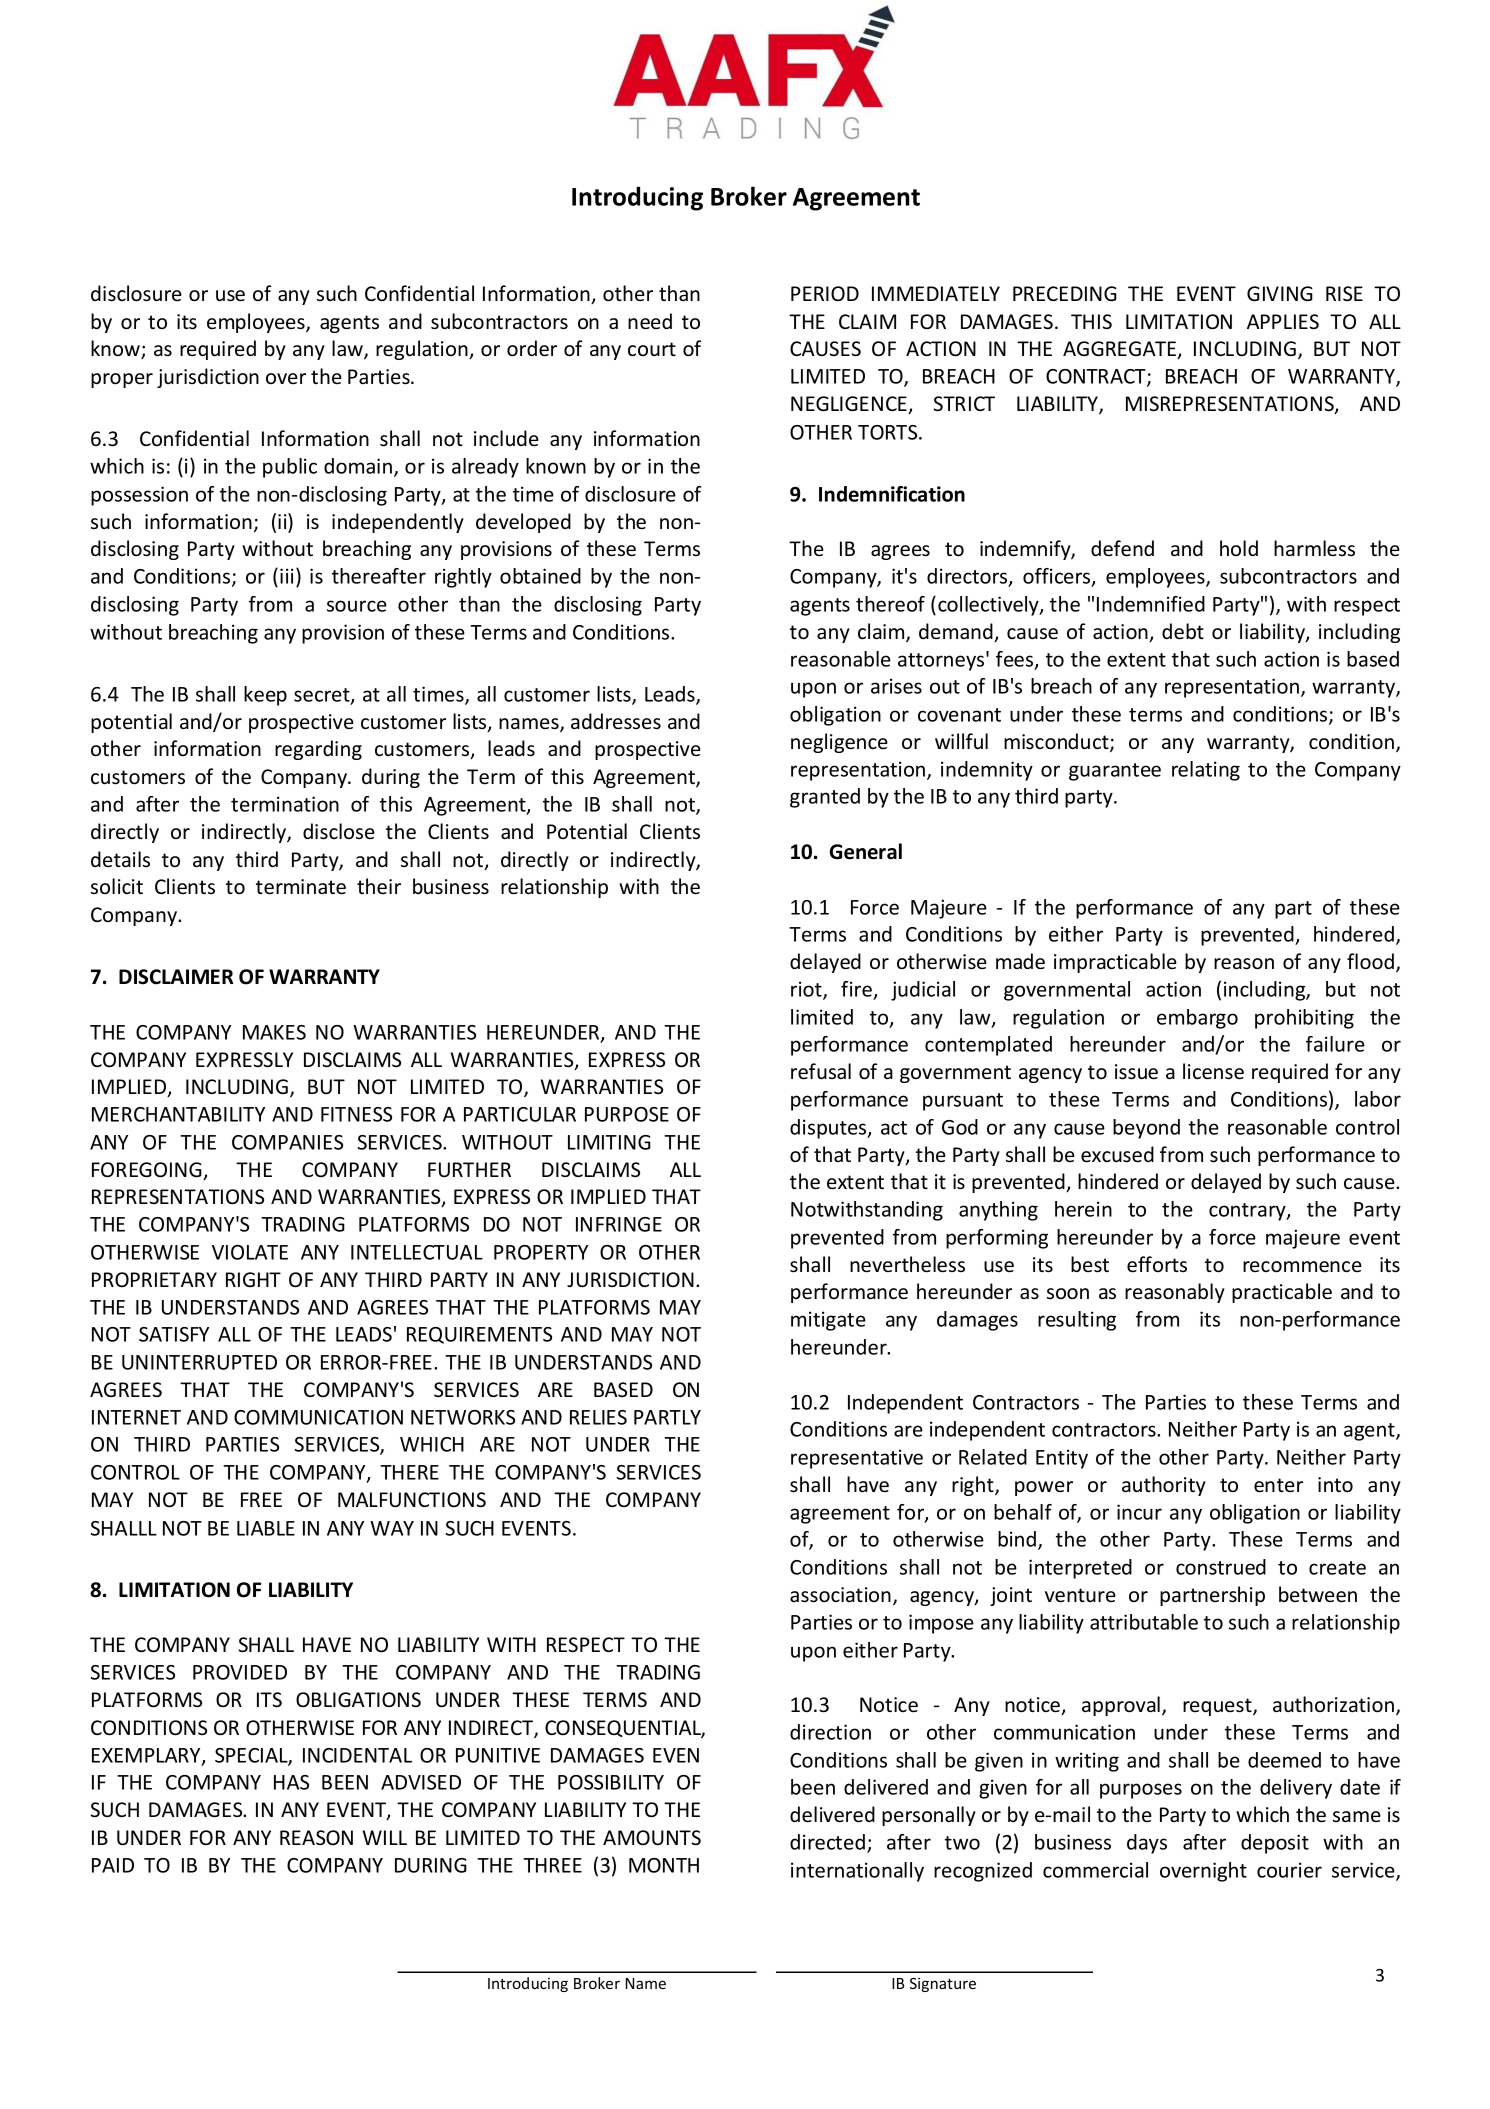 The width and height of the screenshot is (1490, 2109). I want to click on PAID, so click(113, 1865).
